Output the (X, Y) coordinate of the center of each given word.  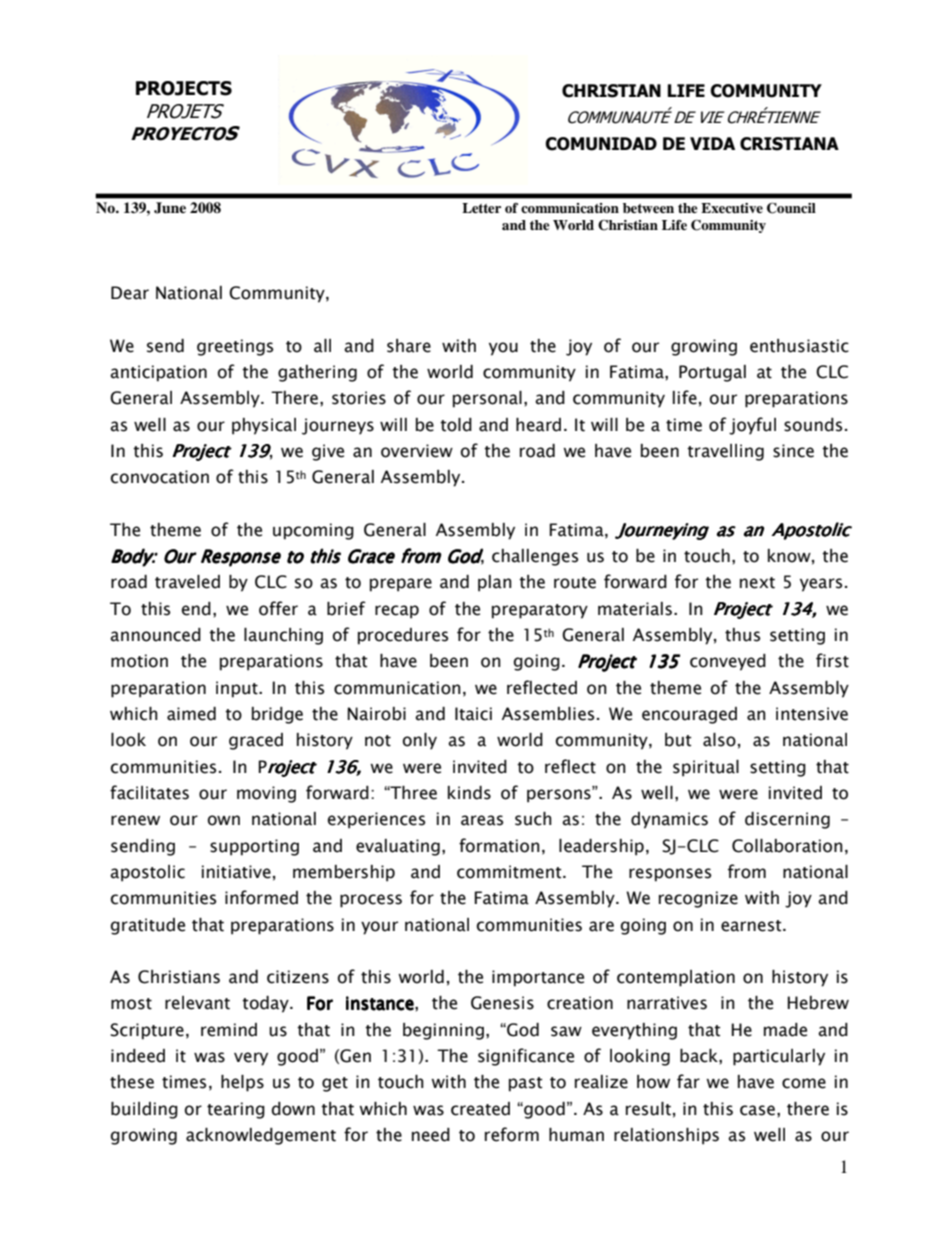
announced (155, 635)
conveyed (728, 662)
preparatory (540, 611)
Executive (732, 208)
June (170, 208)
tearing (236, 1110)
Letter (481, 208)
